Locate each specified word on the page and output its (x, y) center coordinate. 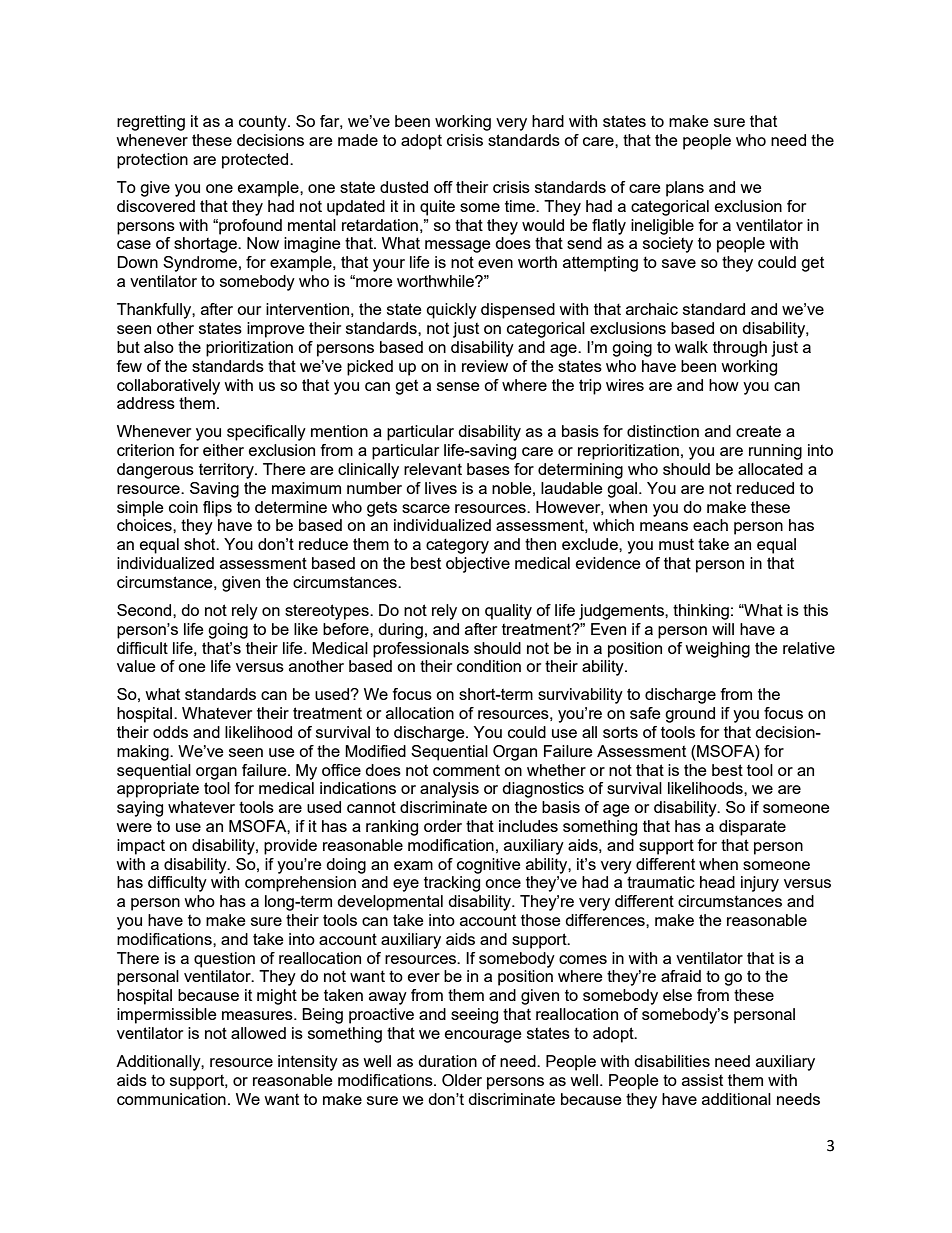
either (223, 450)
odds (170, 732)
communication (171, 1099)
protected (256, 161)
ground (690, 715)
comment (466, 770)
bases (488, 469)
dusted (404, 187)
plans (685, 189)
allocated (770, 469)
